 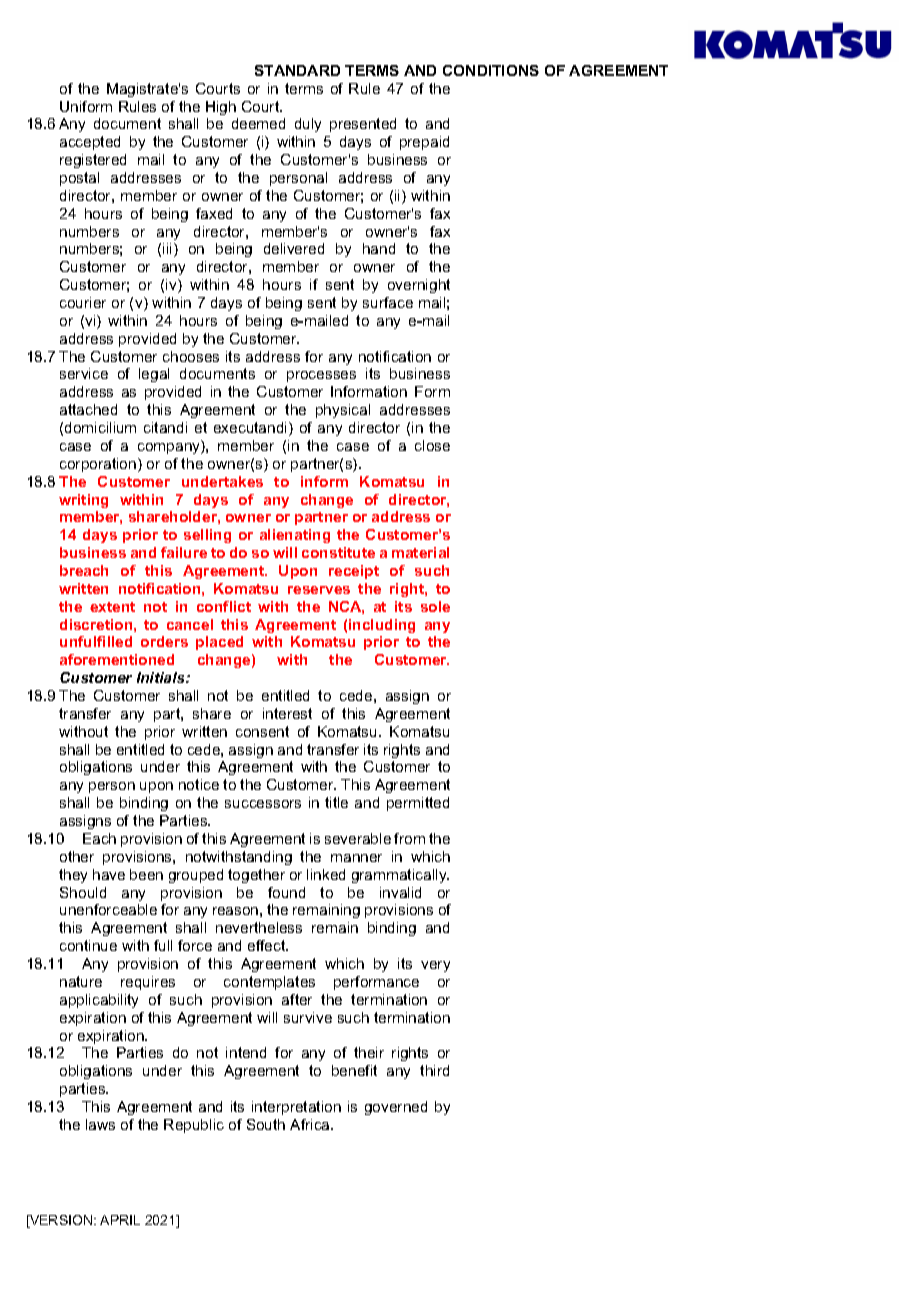 What do you see at coordinates (424, 143) in the screenshot?
I see `prepaid` at bounding box center [424, 143].
